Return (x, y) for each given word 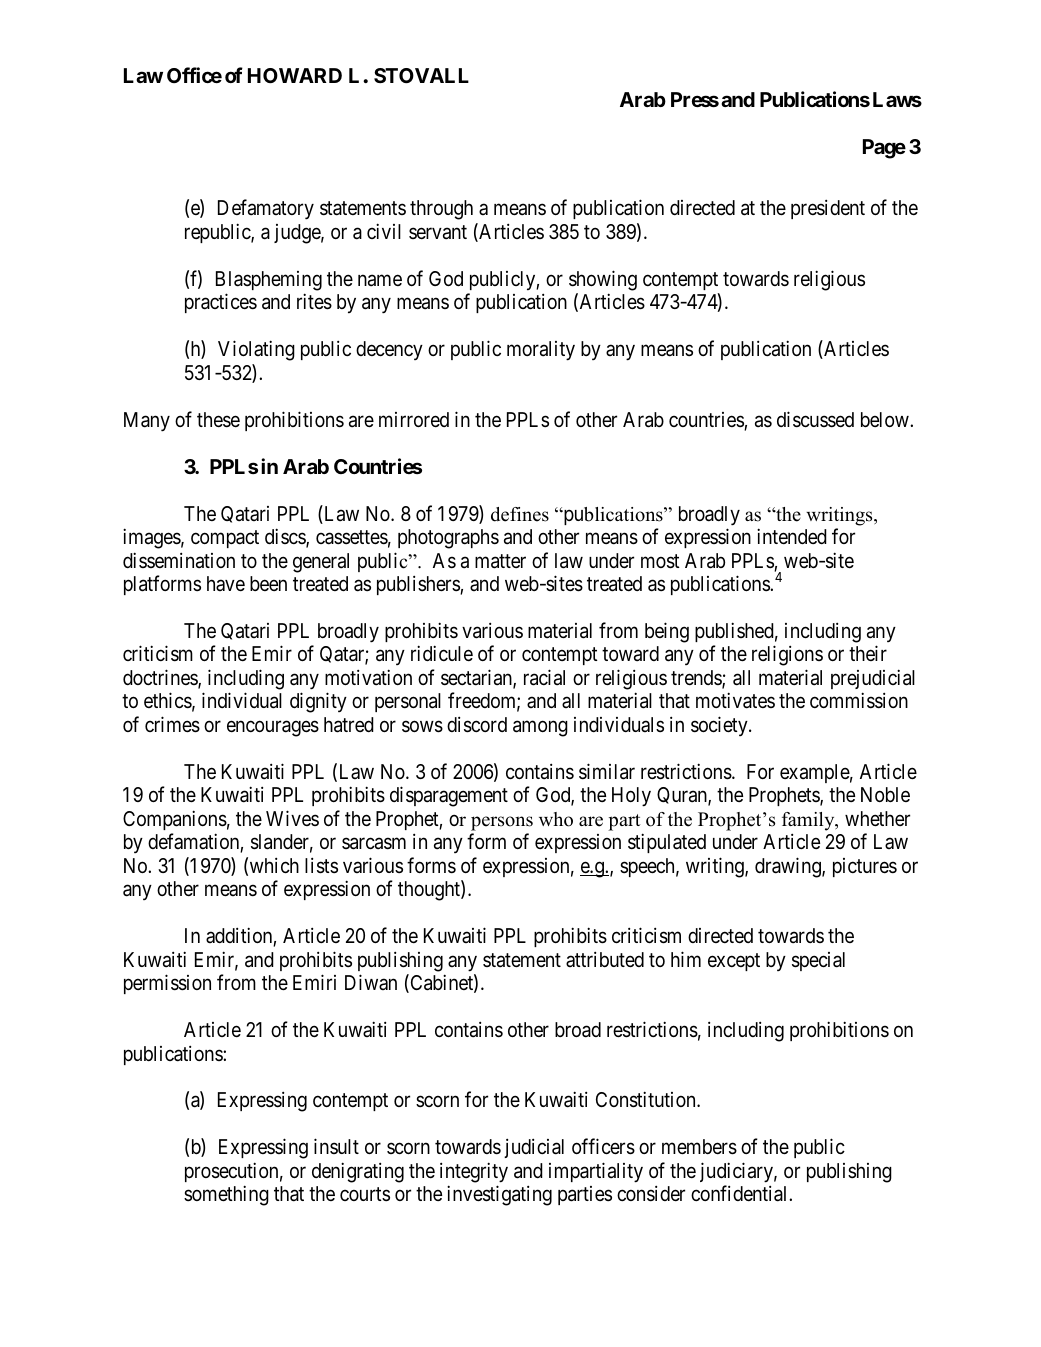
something (226, 1195)
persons (502, 823)
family (809, 821)
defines (520, 514)
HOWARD (295, 75)
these (218, 419)
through (441, 210)
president (828, 209)
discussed (815, 419)
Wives (292, 818)
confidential (740, 1193)
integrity (474, 1172)
